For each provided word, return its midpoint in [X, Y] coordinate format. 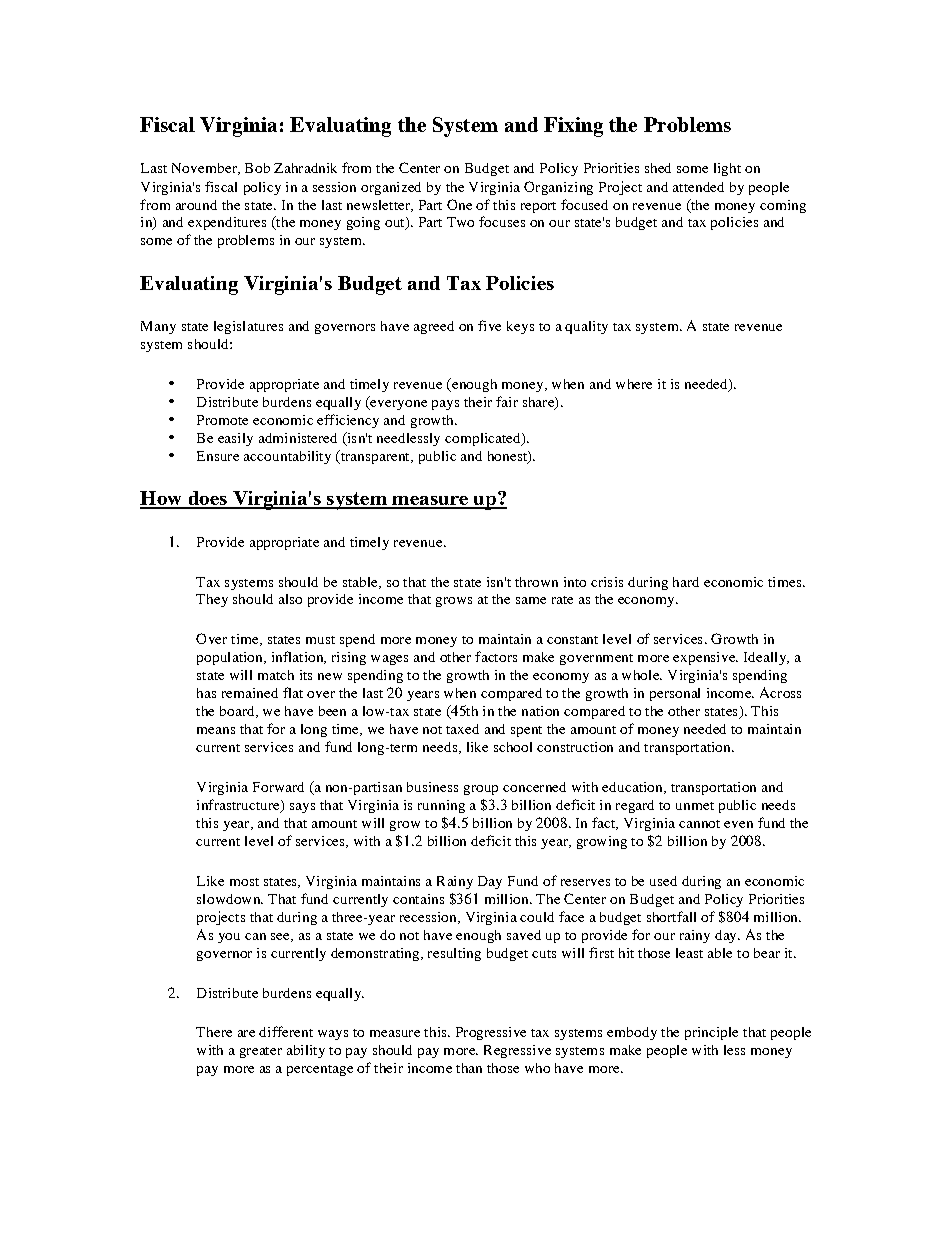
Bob [257, 168]
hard [686, 582]
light [727, 169]
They [212, 600]
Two [460, 222]
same [531, 600]
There [214, 1032]
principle [711, 1033]
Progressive [491, 1033]
